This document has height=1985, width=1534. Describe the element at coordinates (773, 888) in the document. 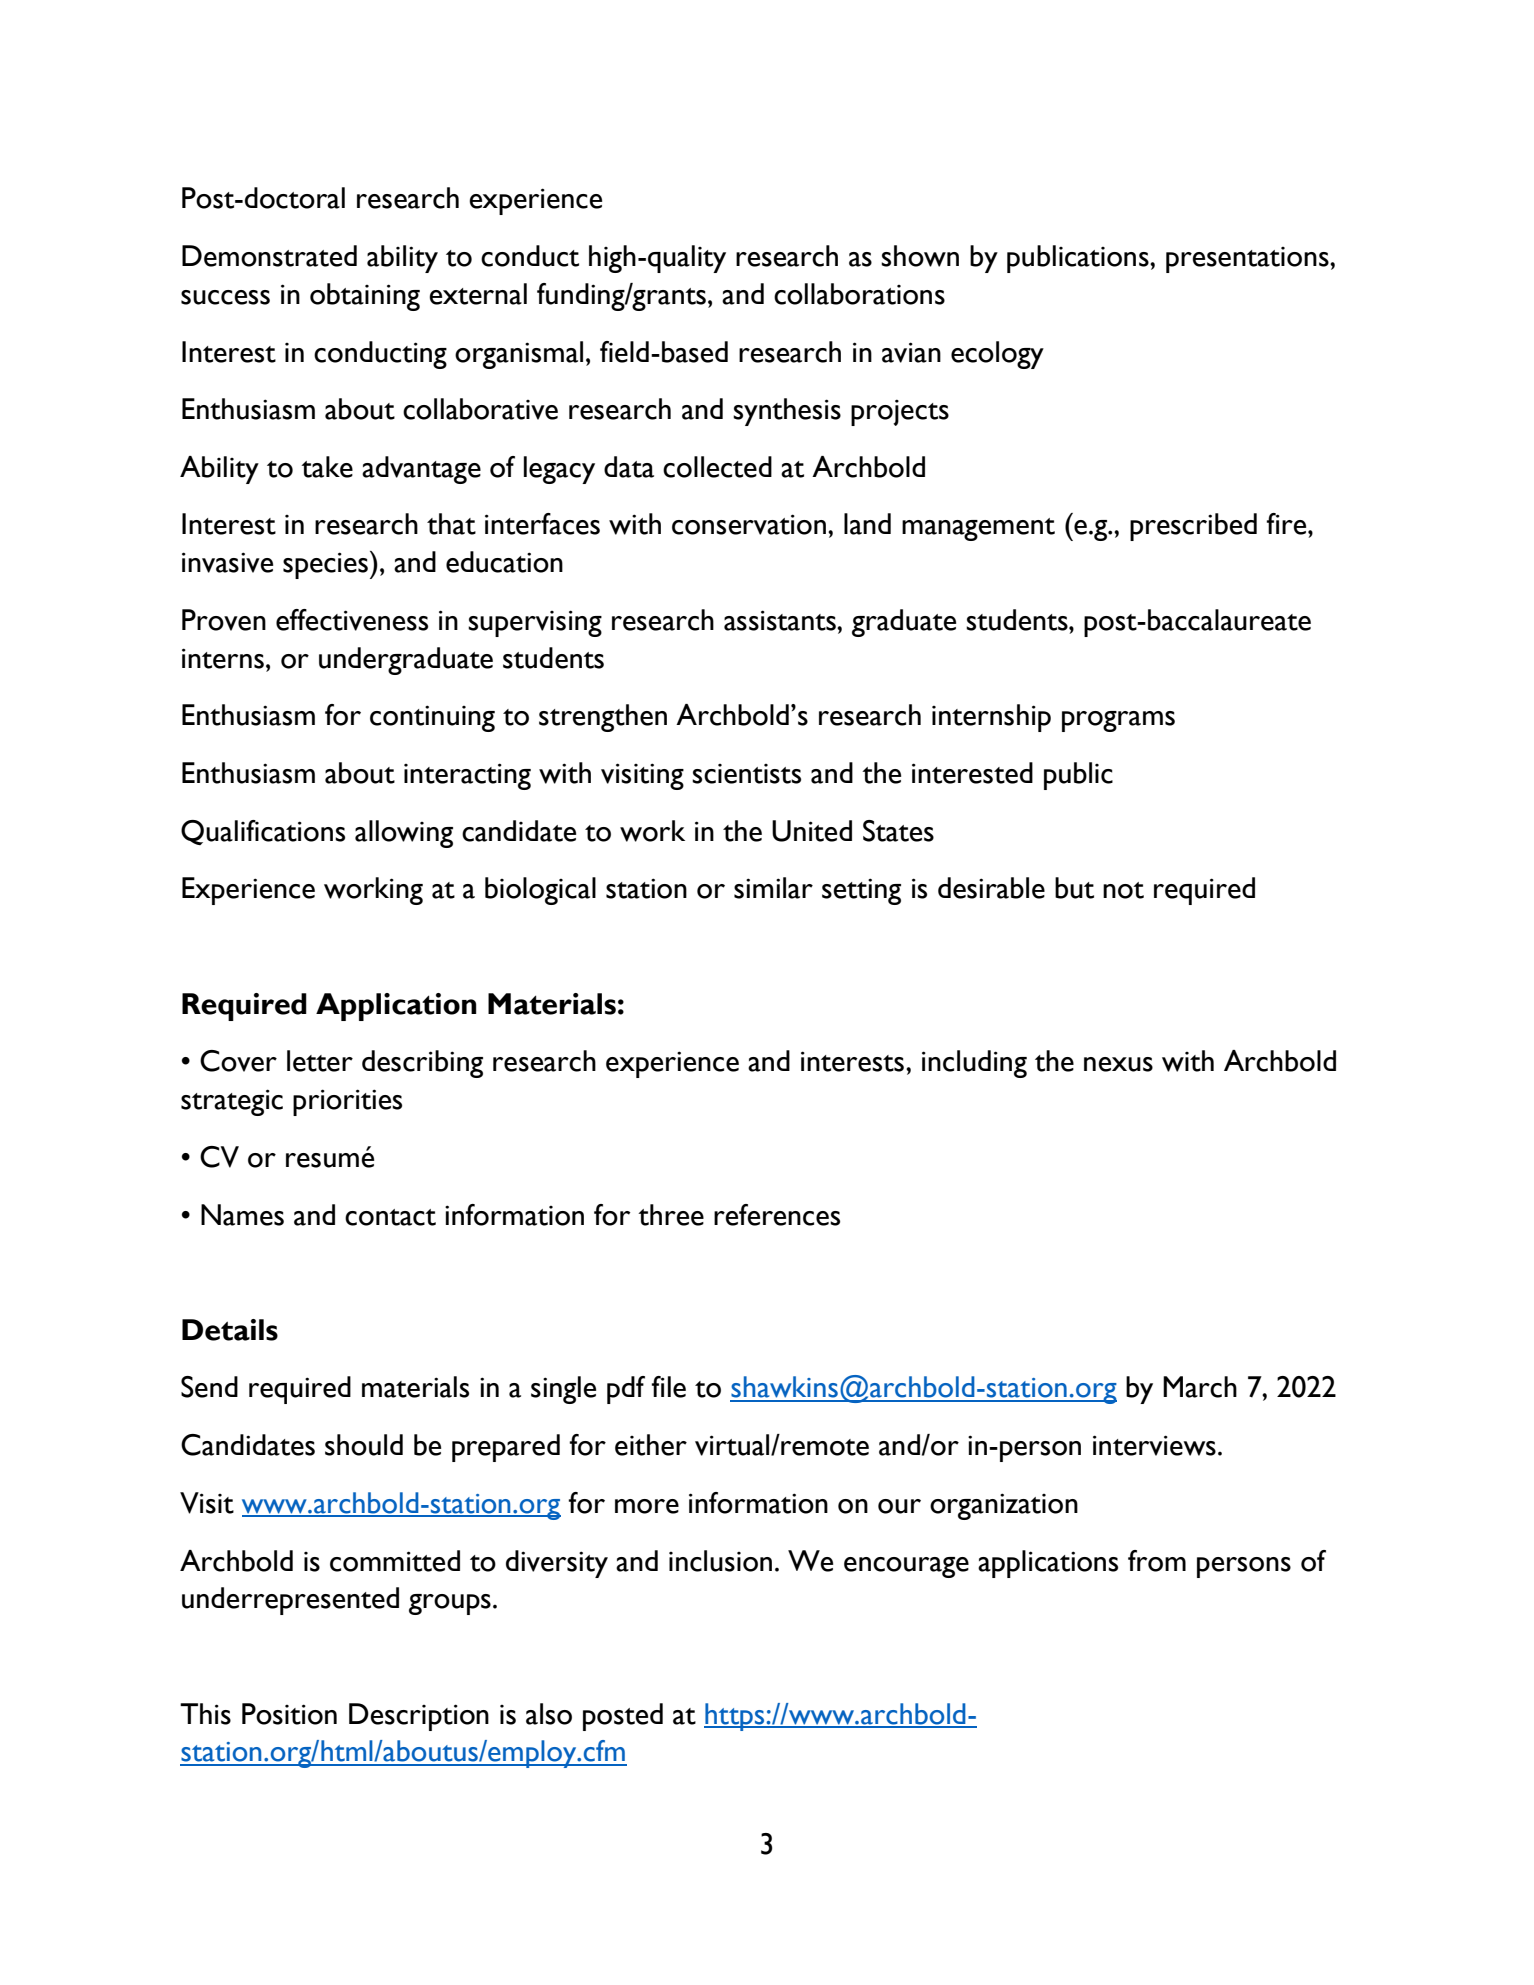

I see `similar` at that location.
